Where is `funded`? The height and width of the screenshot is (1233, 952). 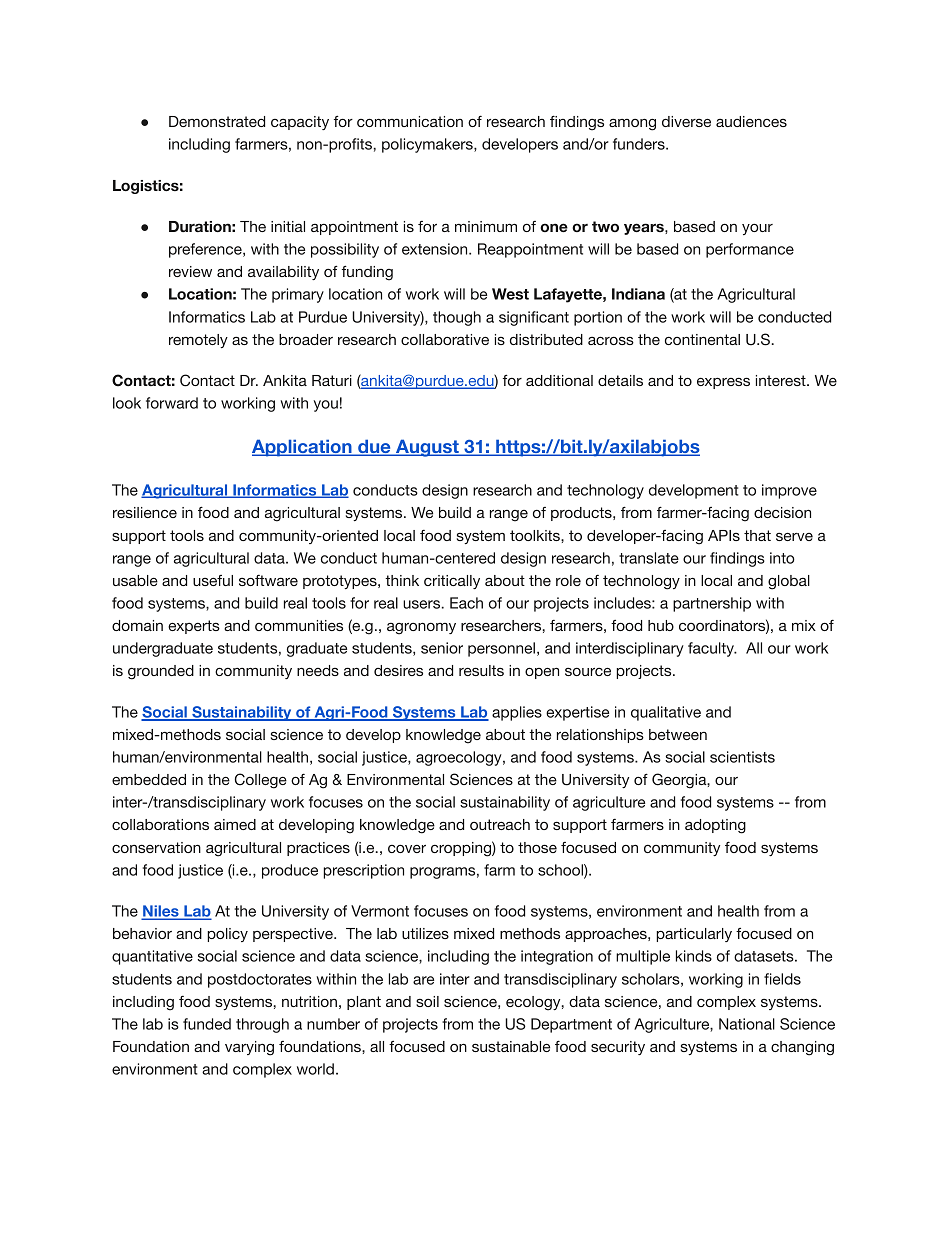 funded is located at coordinates (207, 1024).
